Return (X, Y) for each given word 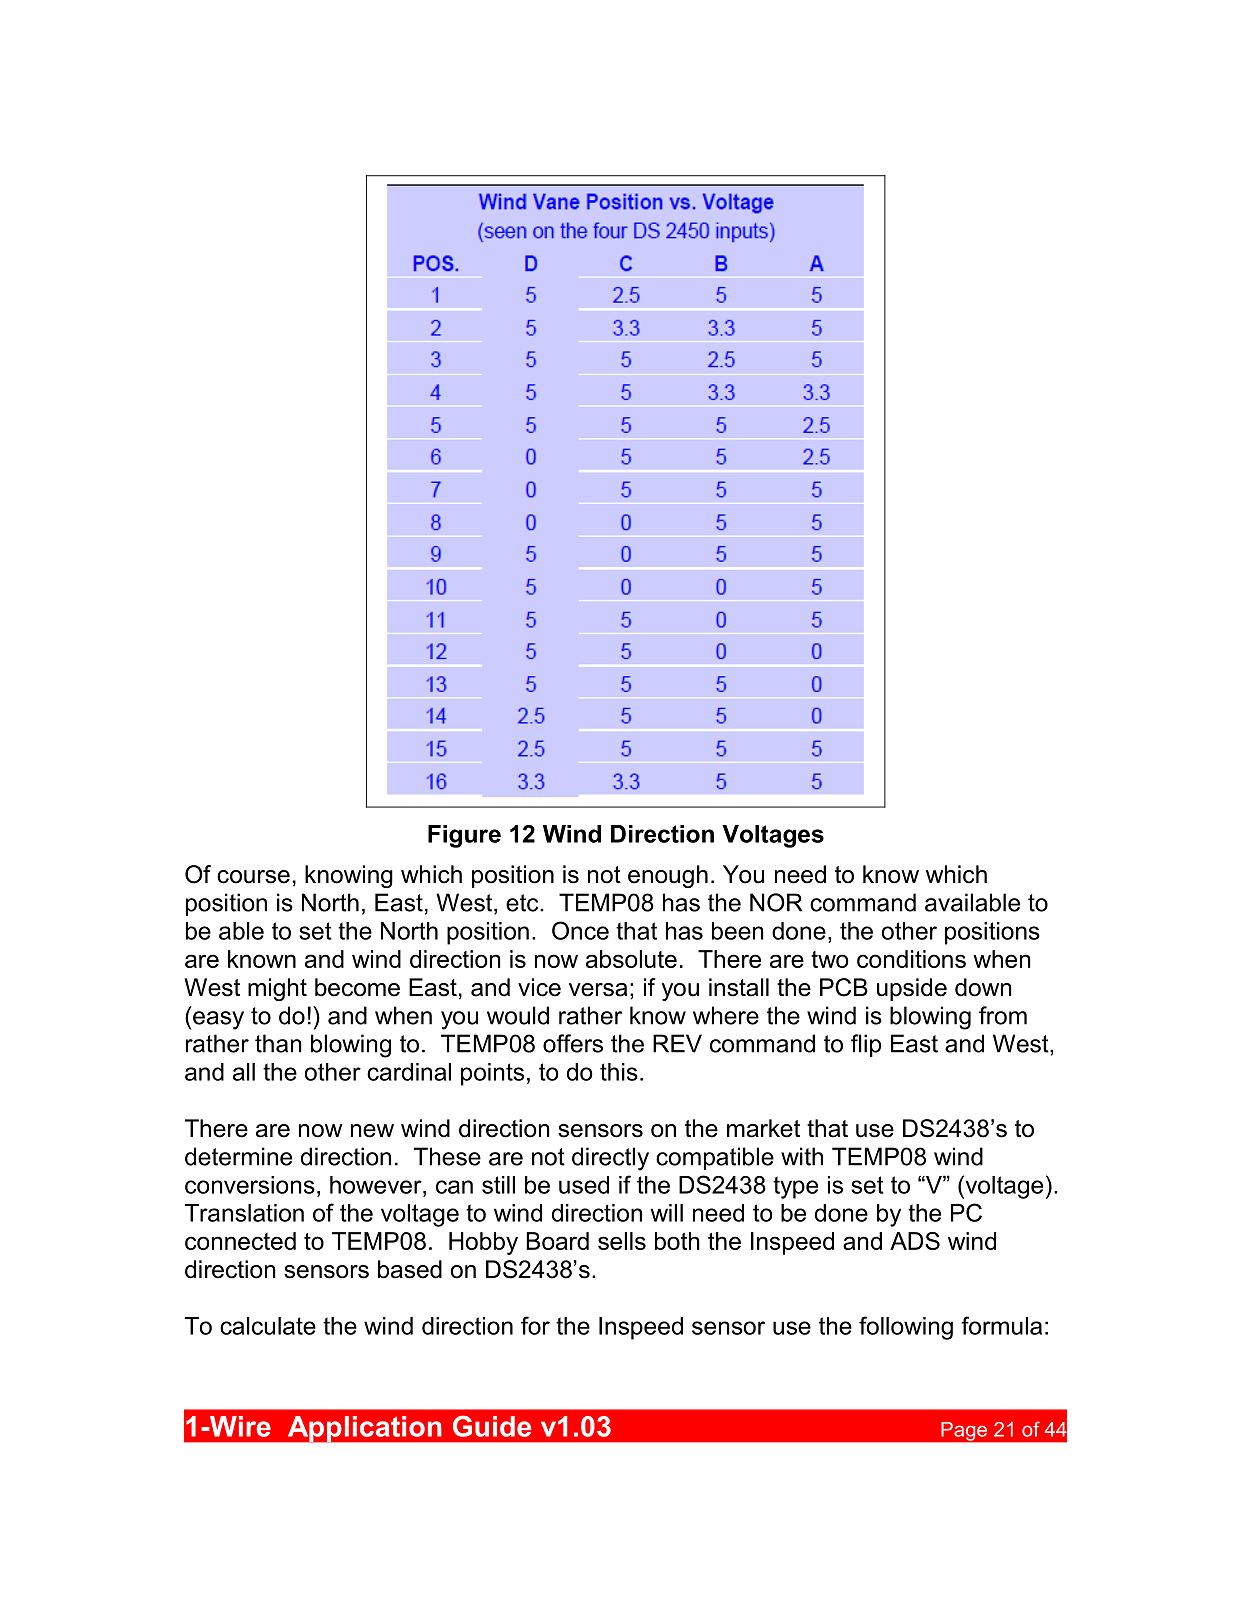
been (738, 931)
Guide (492, 1426)
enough (668, 876)
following (906, 1328)
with (802, 1156)
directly (610, 1159)
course (253, 877)
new (372, 1131)
